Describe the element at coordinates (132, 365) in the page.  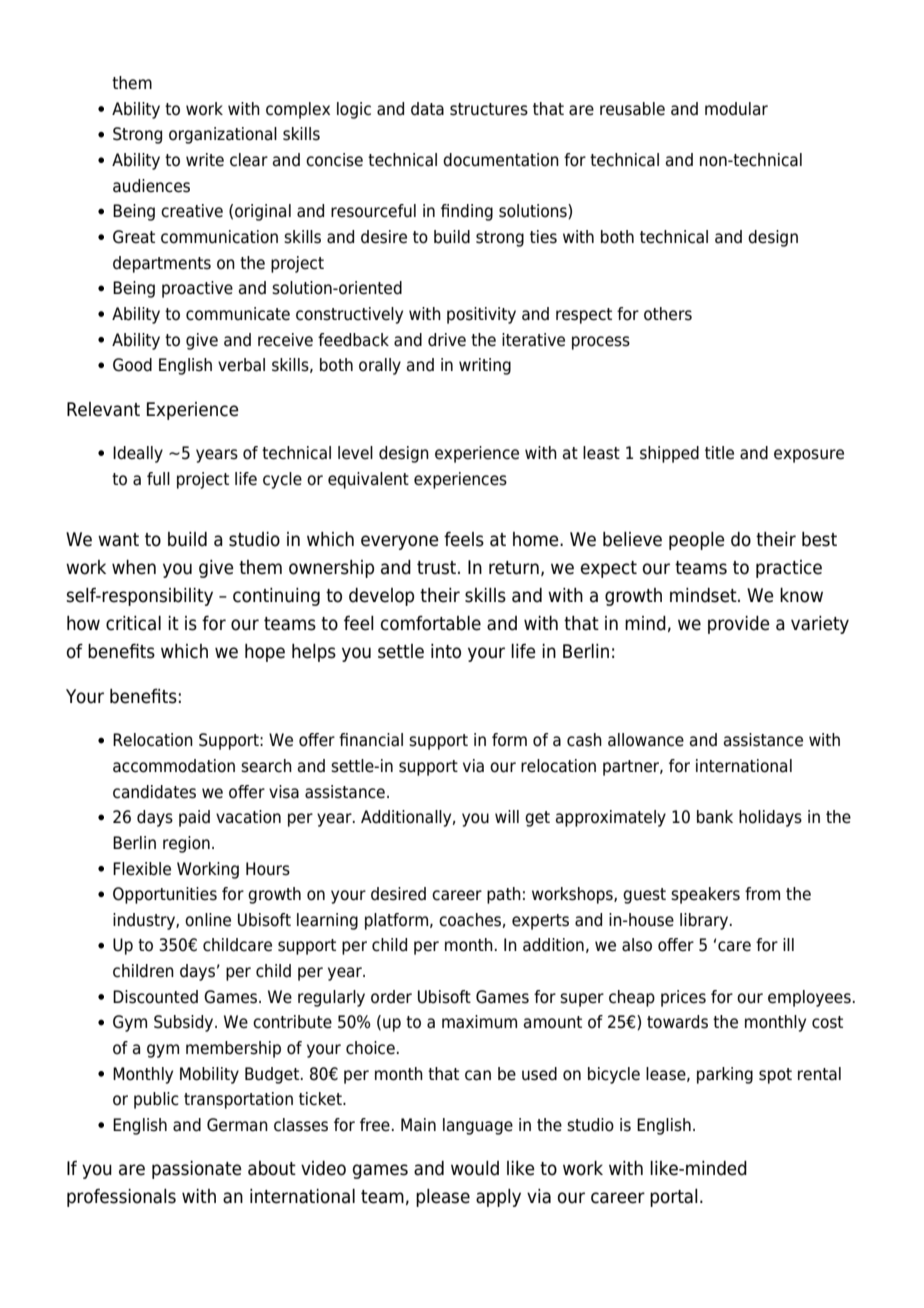
I see `Good` at that location.
